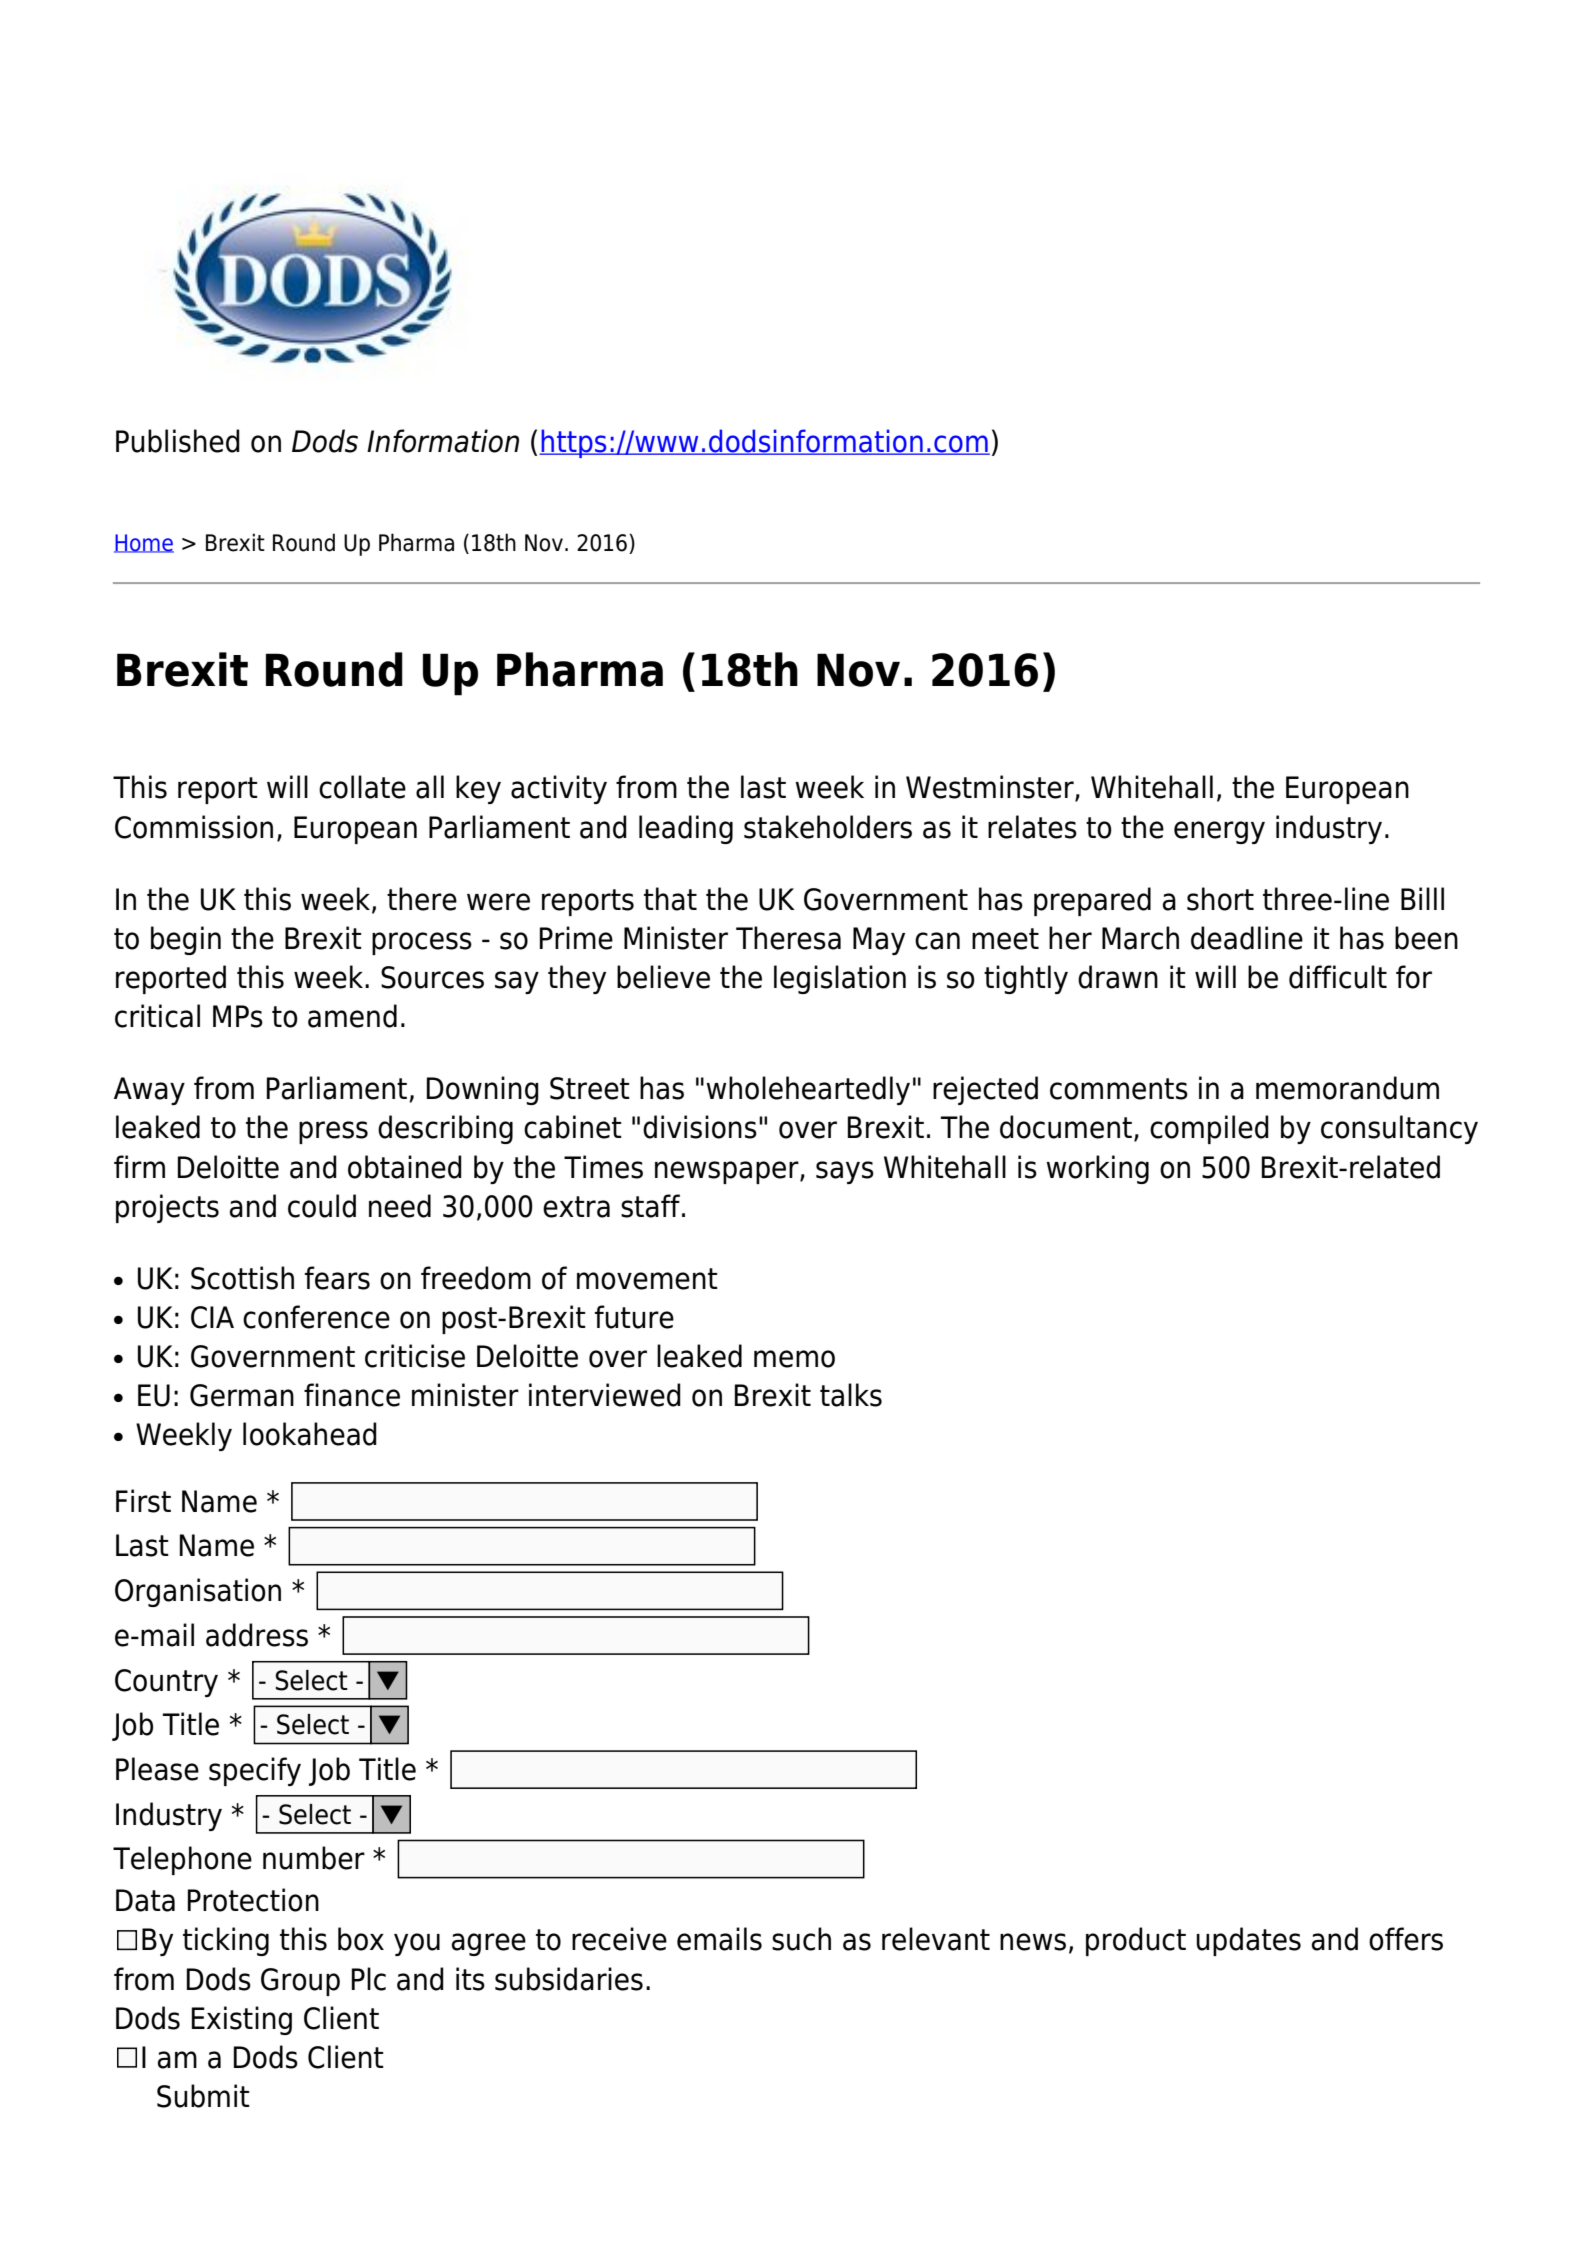 This screenshot has width=1593, height=2253. Describe the element at coordinates (198, 1592) in the screenshot. I see `Organisation` at that location.
